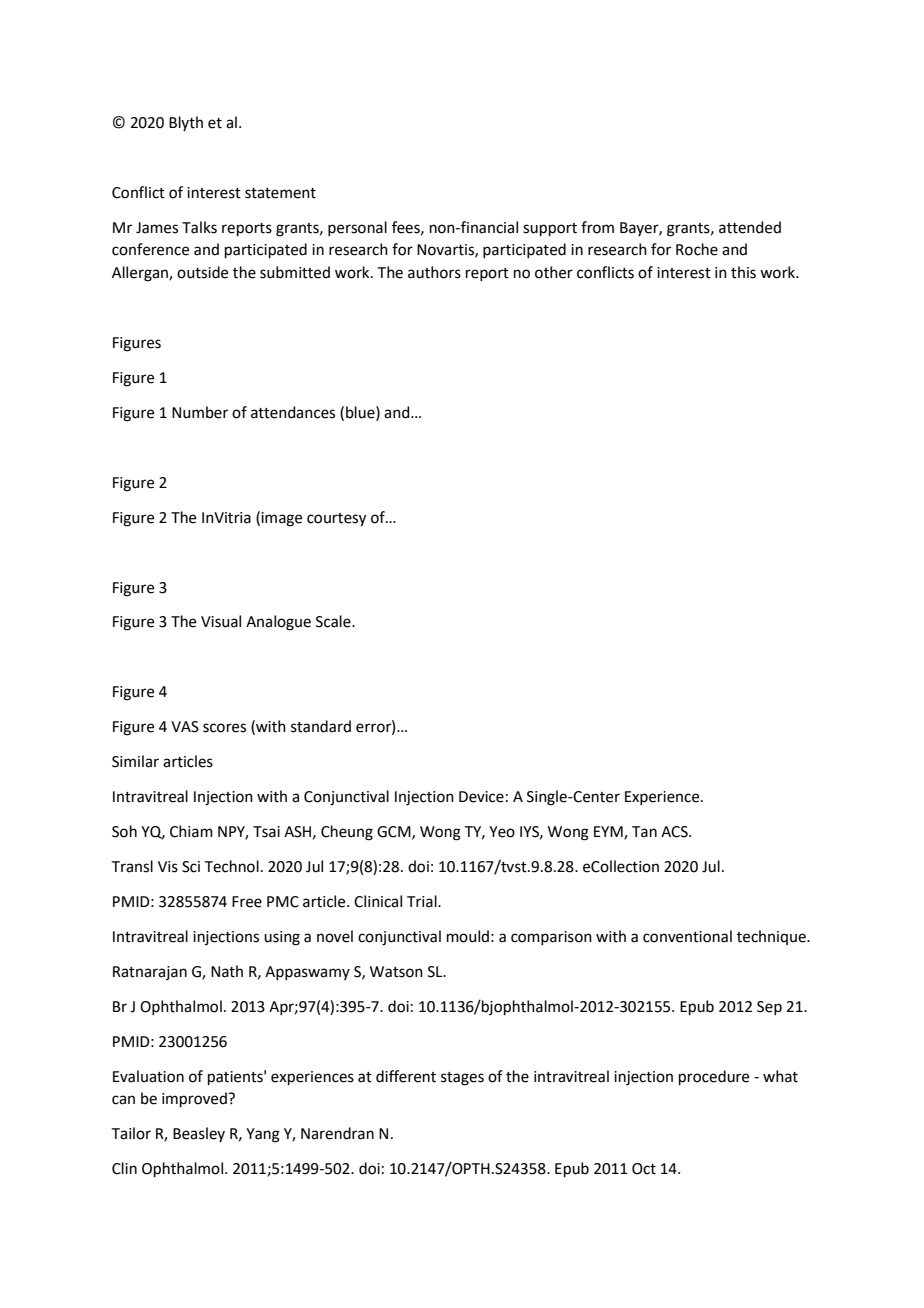  What do you see at coordinates (481, 797) in the page?
I see `Device` at bounding box center [481, 797].
